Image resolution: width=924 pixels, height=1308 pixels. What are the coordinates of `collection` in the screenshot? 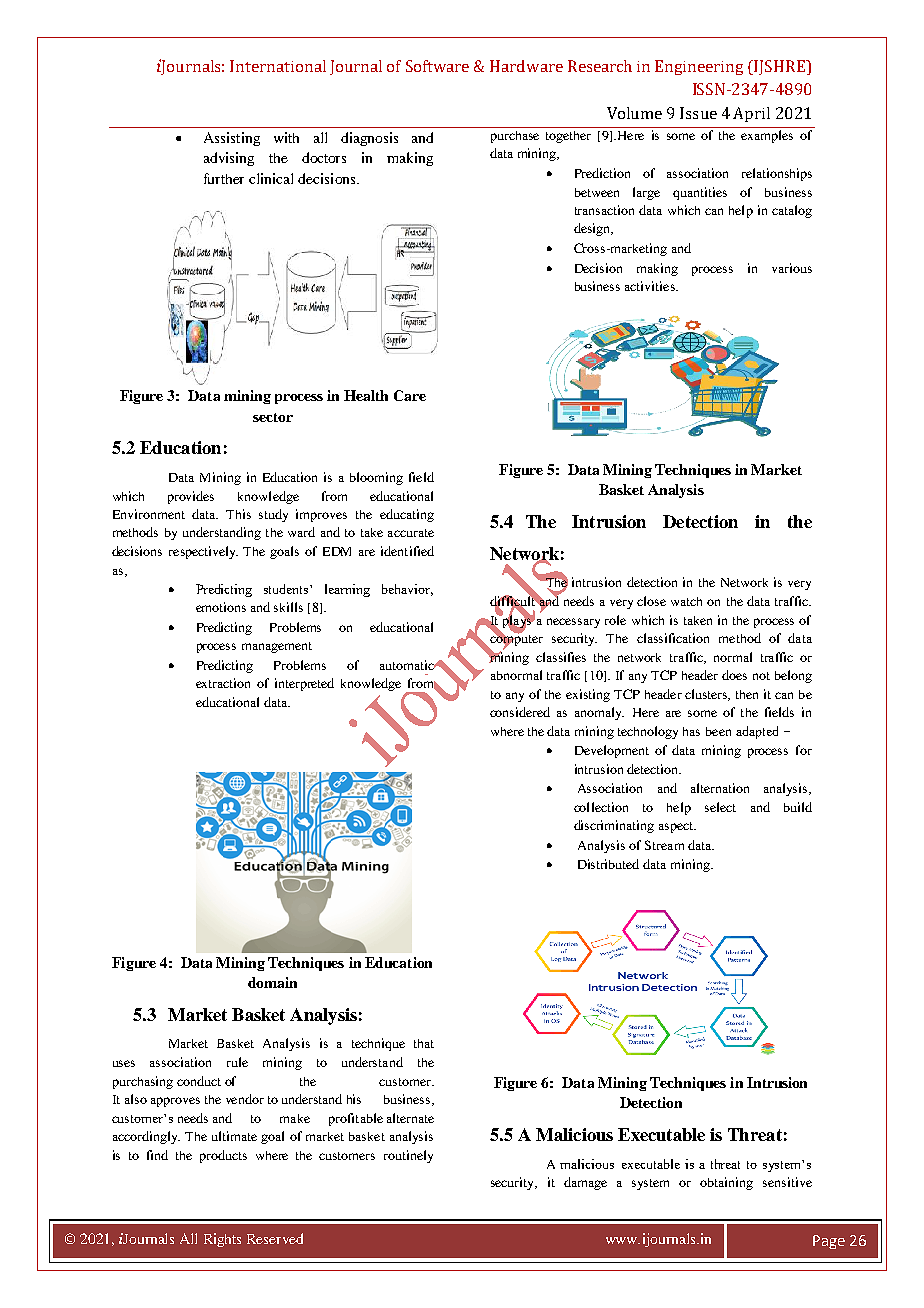 It's located at (601, 807).
